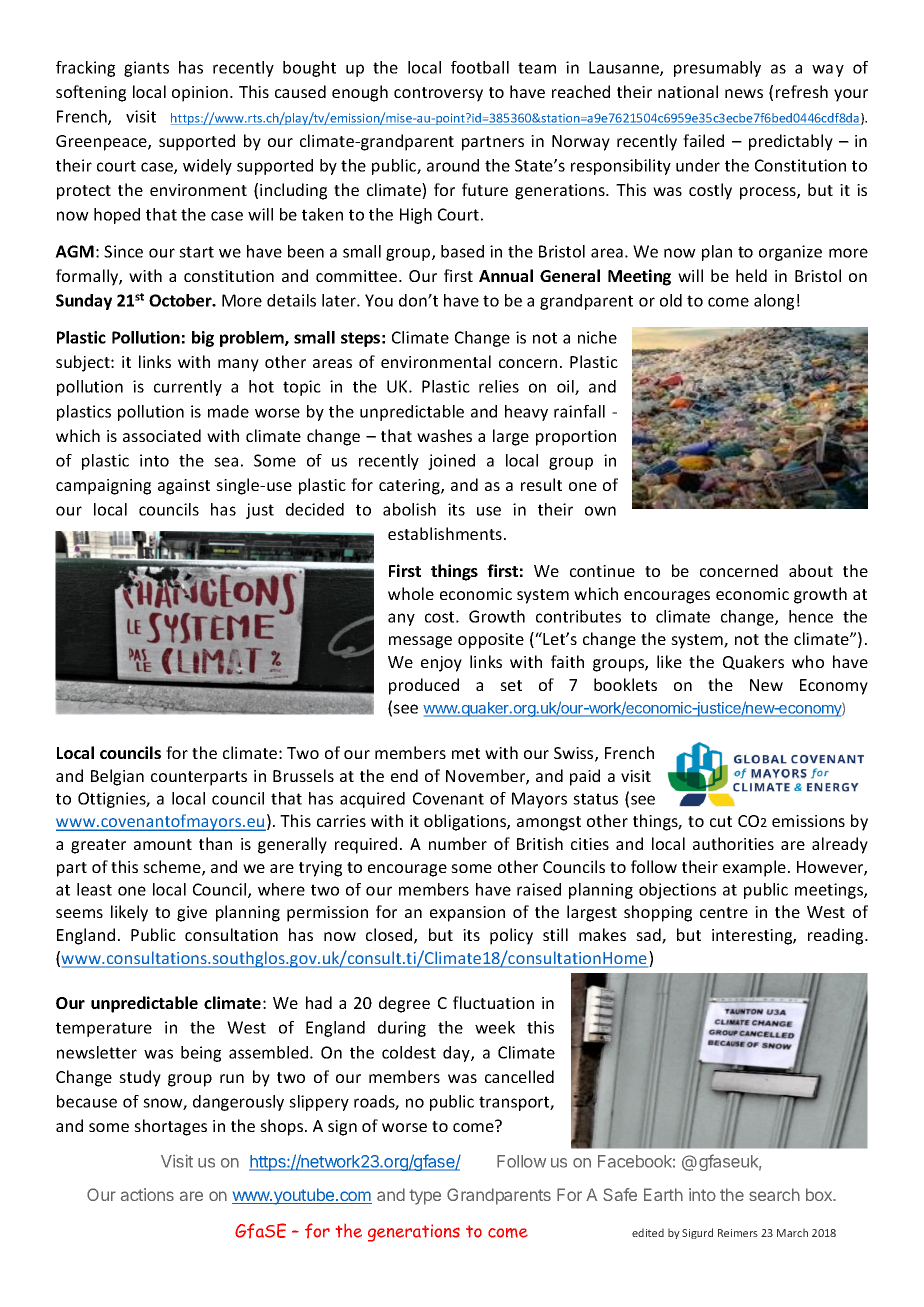 This screenshot has width=924, height=1307. Describe the element at coordinates (188, 388) in the screenshot. I see `currently` at that location.
